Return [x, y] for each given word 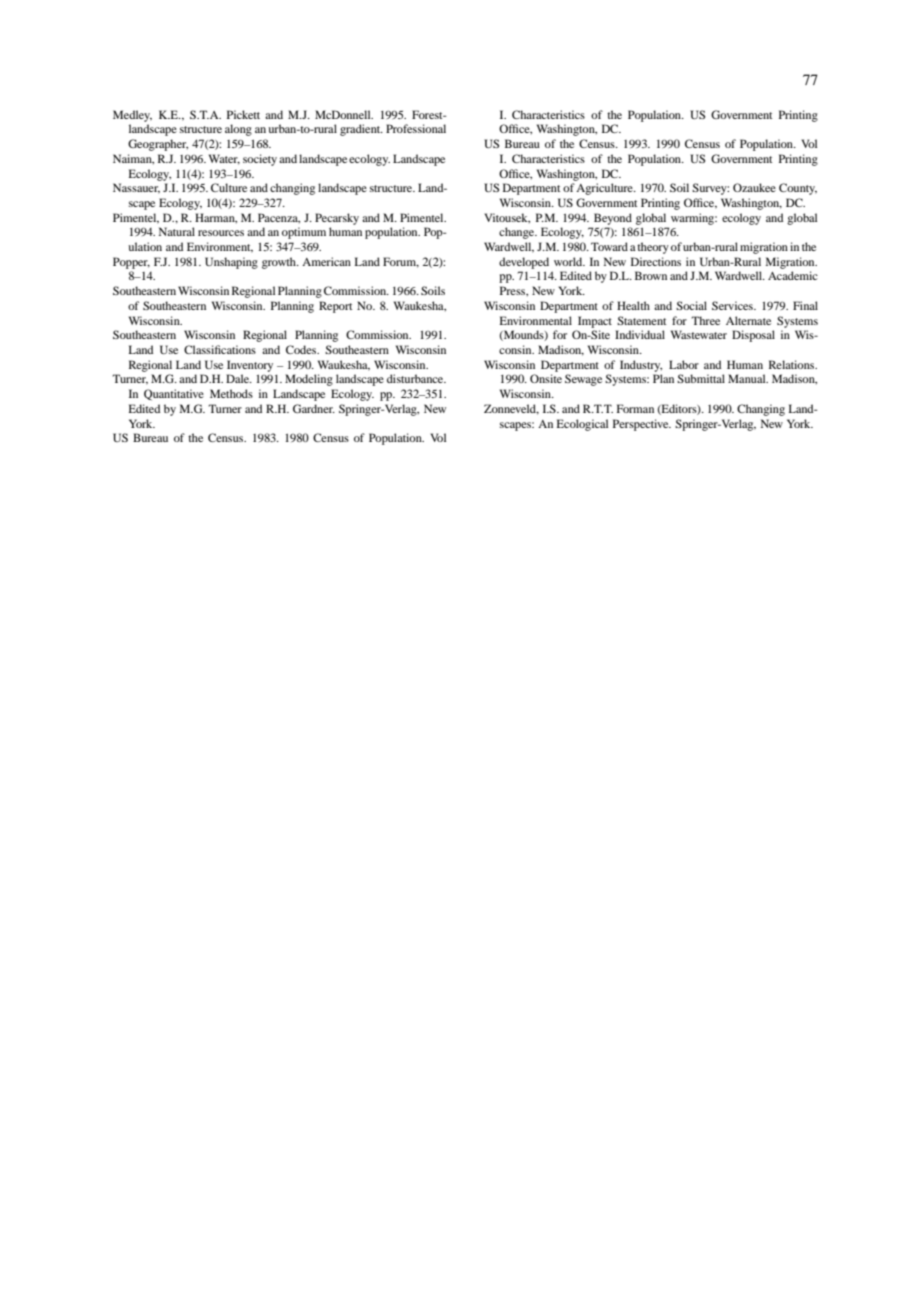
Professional [416, 128]
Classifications [220, 349]
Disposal [753, 336]
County [798, 189]
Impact [595, 322]
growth [280, 263]
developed [524, 263]
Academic [793, 275]
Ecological [582, 425]
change [518, 233]
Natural [177, 231]
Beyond [613, 219]
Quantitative [174, 395]
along [238, 130]
